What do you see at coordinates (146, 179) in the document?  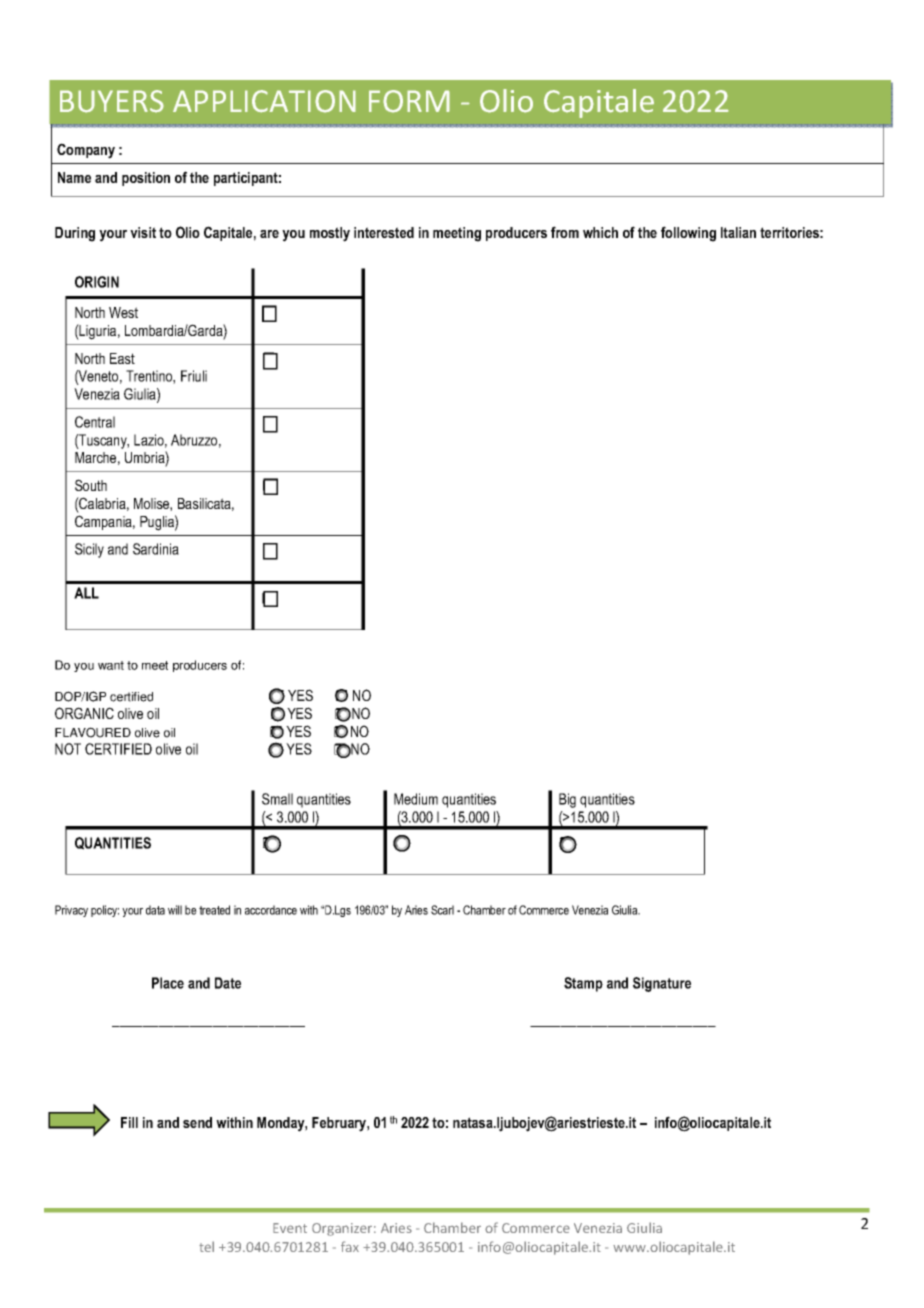 I see `position` at bounding box center [146, 179].
